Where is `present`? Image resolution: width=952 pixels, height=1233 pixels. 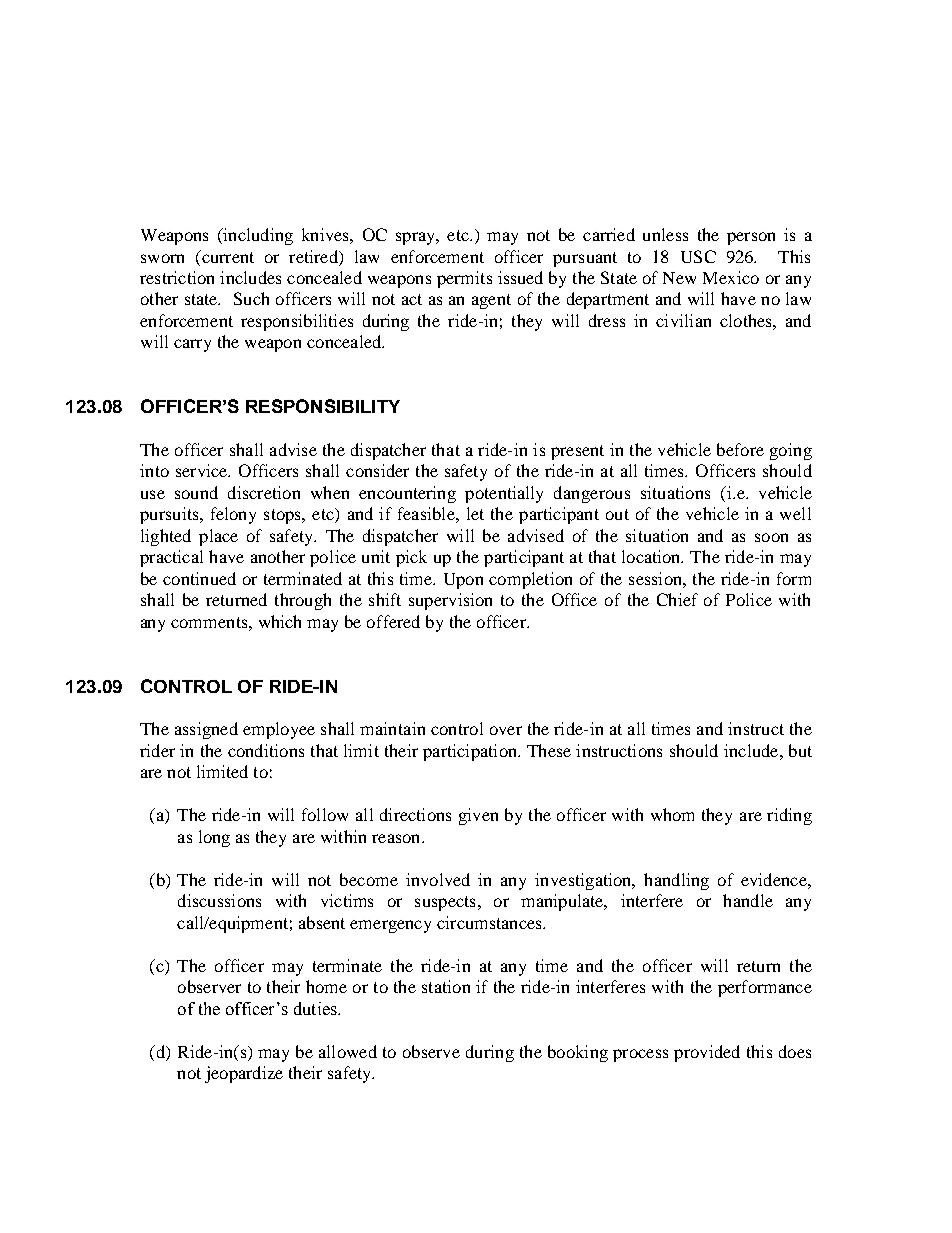 present is located at coordinates (577, 452).
